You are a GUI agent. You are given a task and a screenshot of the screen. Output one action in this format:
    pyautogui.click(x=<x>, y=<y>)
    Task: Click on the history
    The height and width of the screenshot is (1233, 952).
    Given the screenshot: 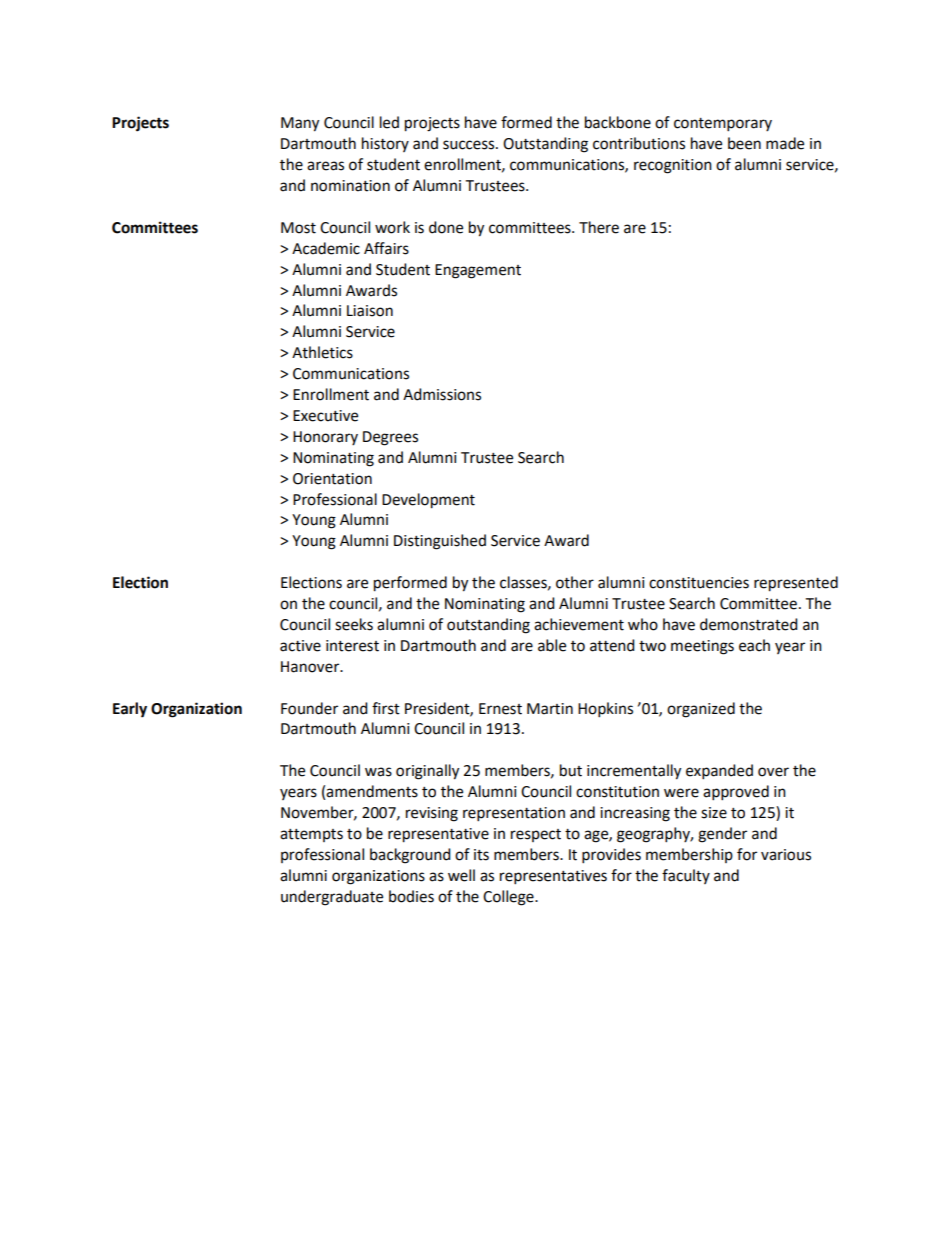 What is the action you would take?
    pyautogui.click(x=385, y=144)
